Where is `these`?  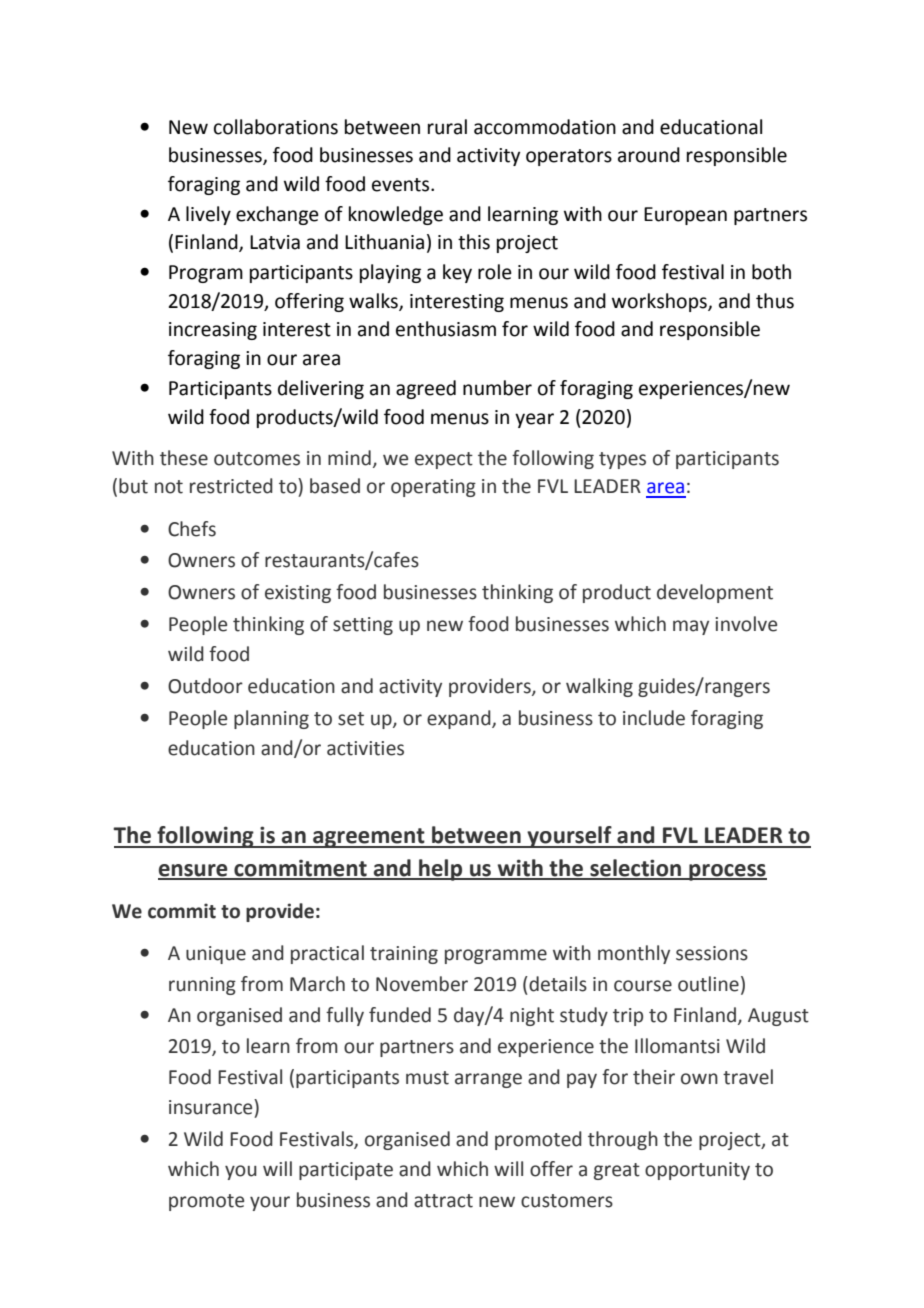
these is located at coordinates (184, 458).
